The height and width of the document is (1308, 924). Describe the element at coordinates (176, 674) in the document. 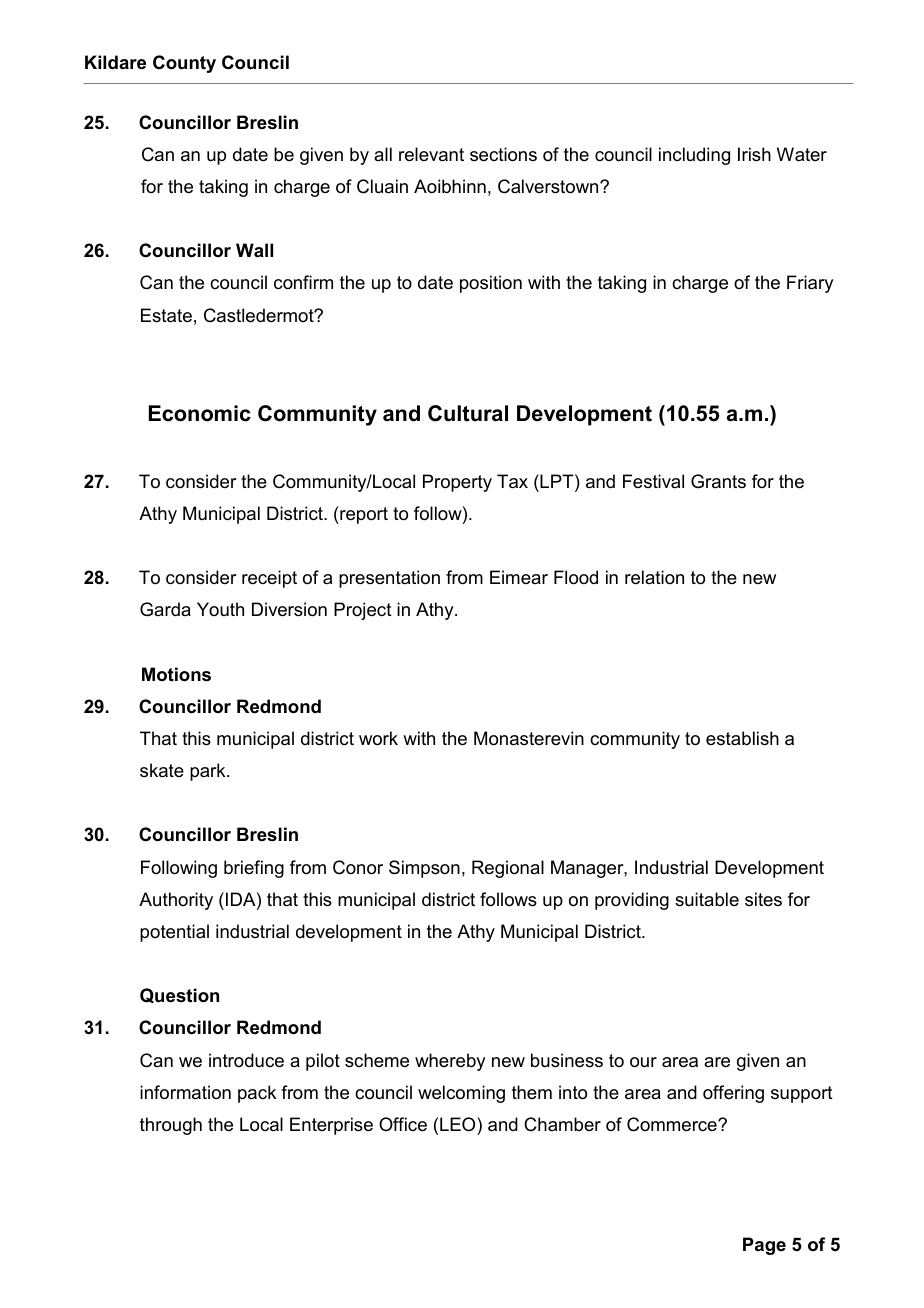

I see `Motions` at that location.
